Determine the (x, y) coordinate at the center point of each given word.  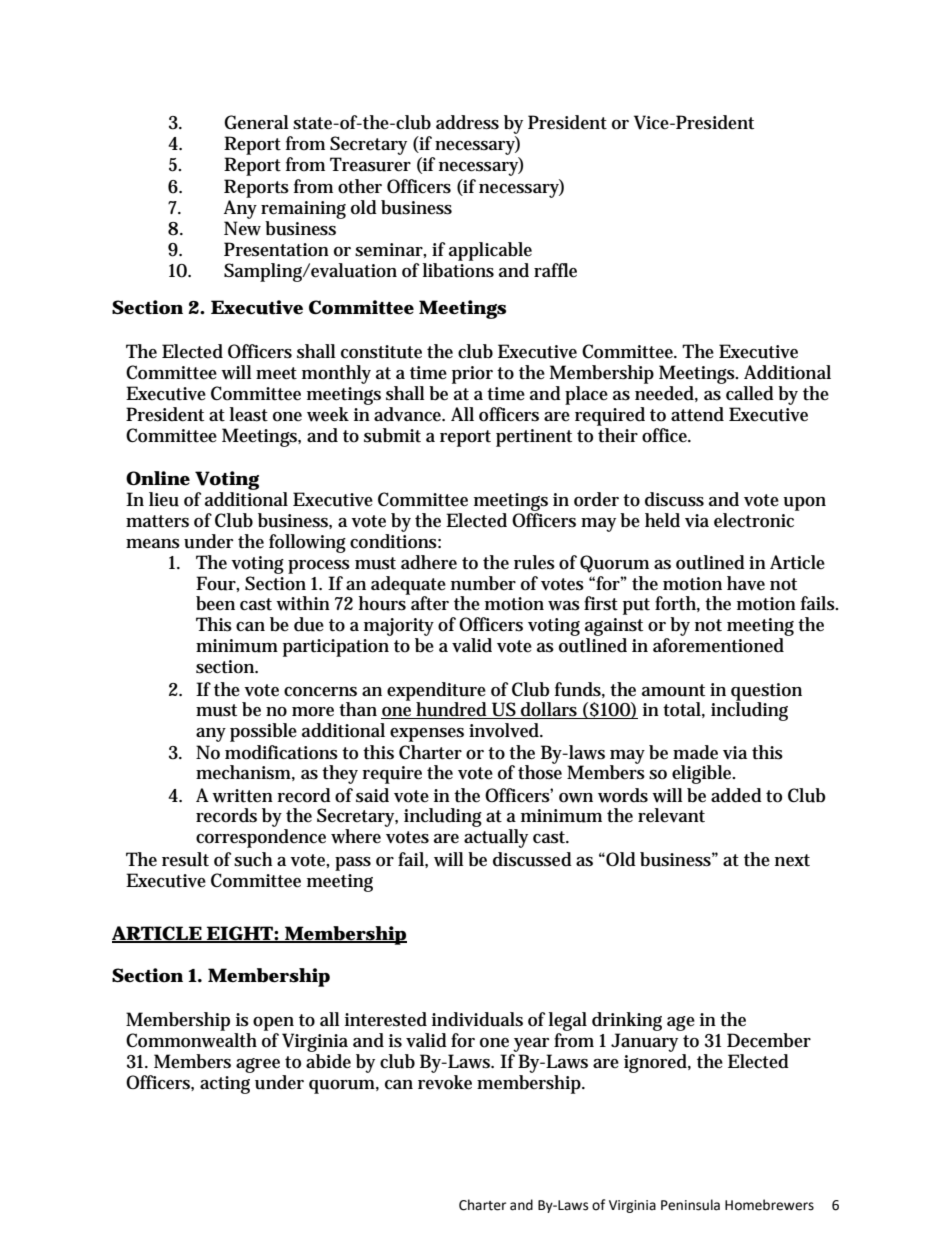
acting (225, 1085)
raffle (555, 270)
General (256, 122)
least (249, 414)
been (215, 603)
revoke (445, 1082)
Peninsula (690, 1205)
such (253, 859)
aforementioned (718, 645)
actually (496, 838)
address (467, 122)
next (792, 860)
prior (472, 375)
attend (697, 414)
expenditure (436, 692)
